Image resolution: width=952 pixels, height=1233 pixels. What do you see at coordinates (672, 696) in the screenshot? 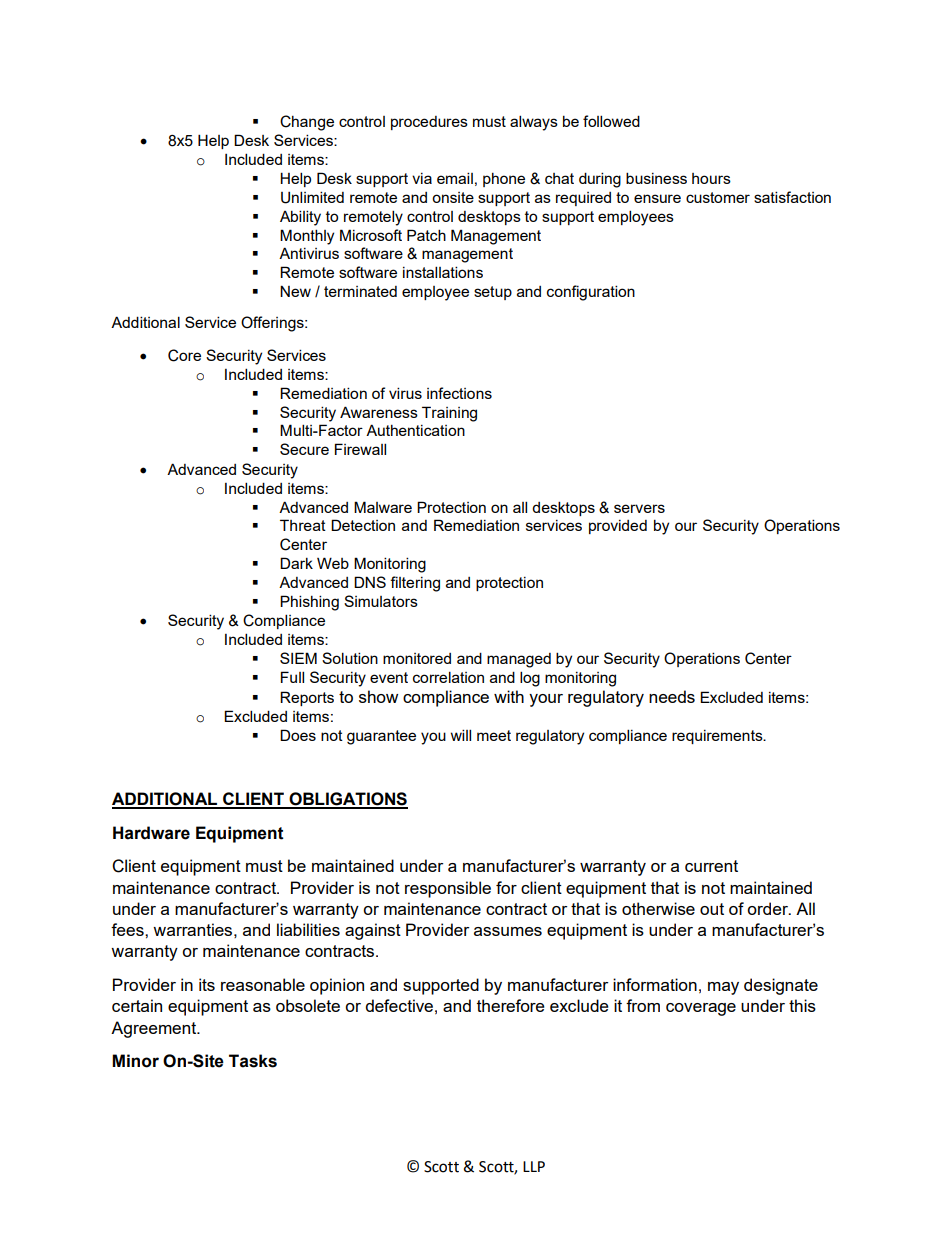
I see `needs` at bounding box center [672, 696].
